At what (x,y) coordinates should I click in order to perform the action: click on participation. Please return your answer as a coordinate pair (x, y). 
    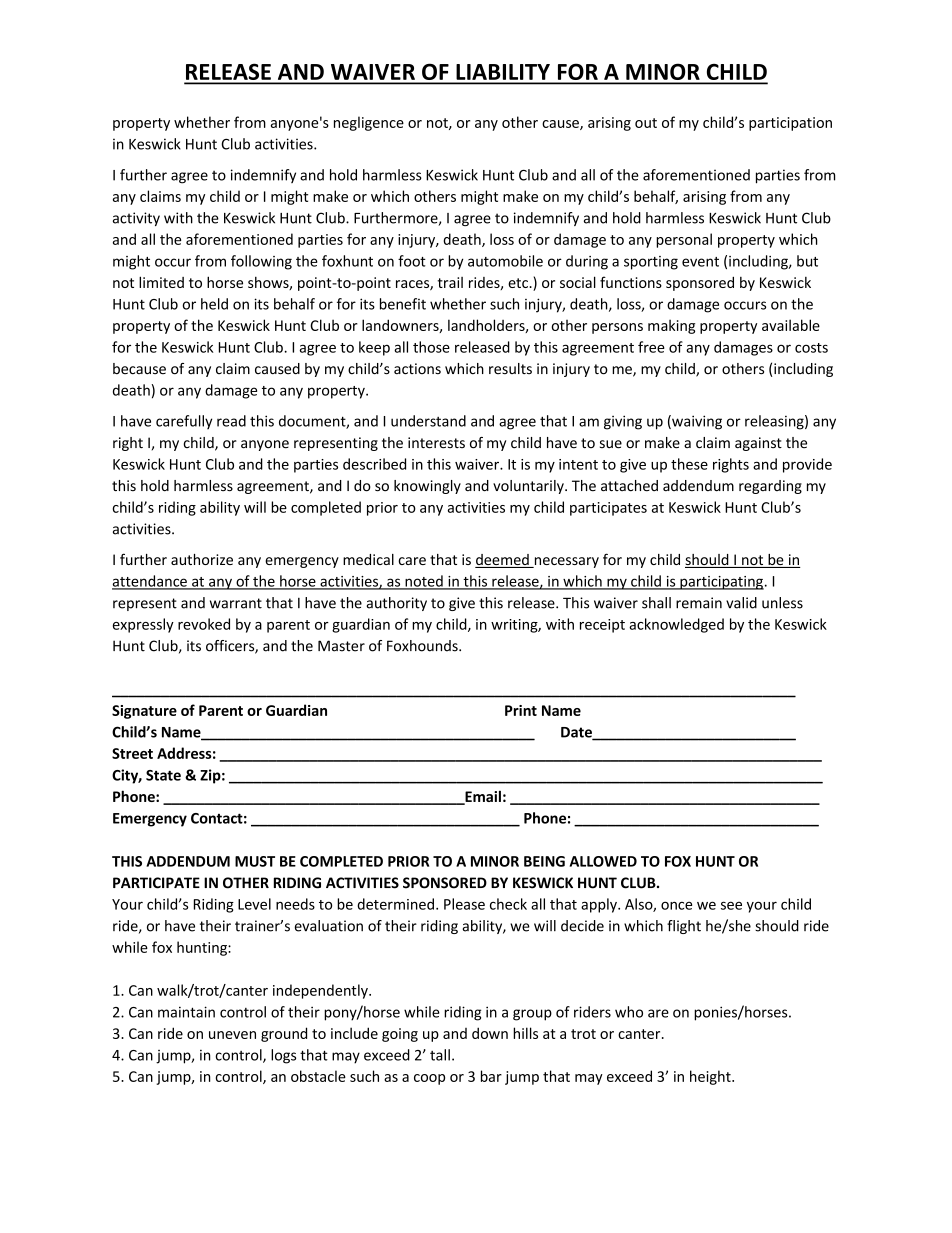
    Looking at the image, I should click on (790, 124).
